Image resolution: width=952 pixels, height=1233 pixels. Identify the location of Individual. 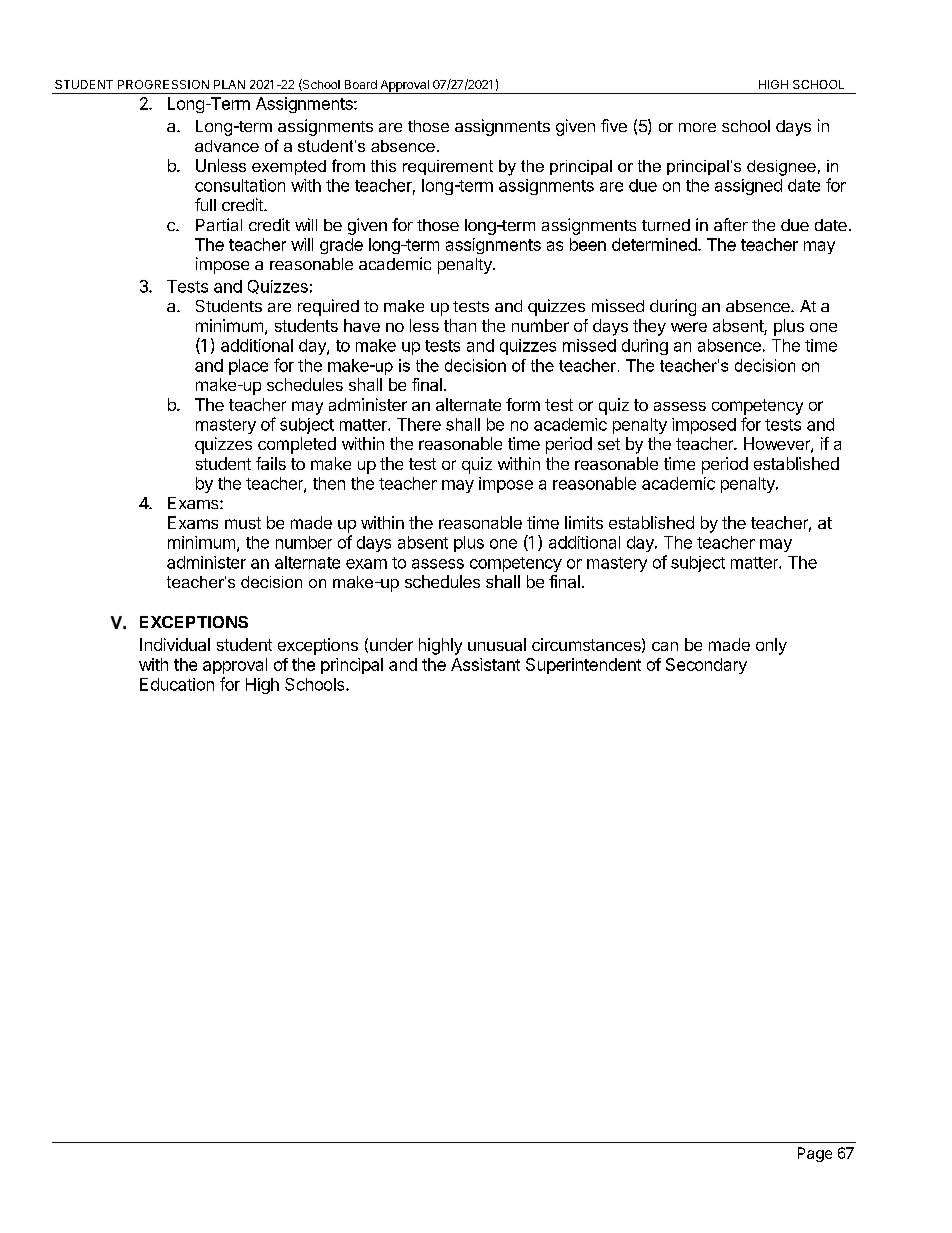
(175, 644).
